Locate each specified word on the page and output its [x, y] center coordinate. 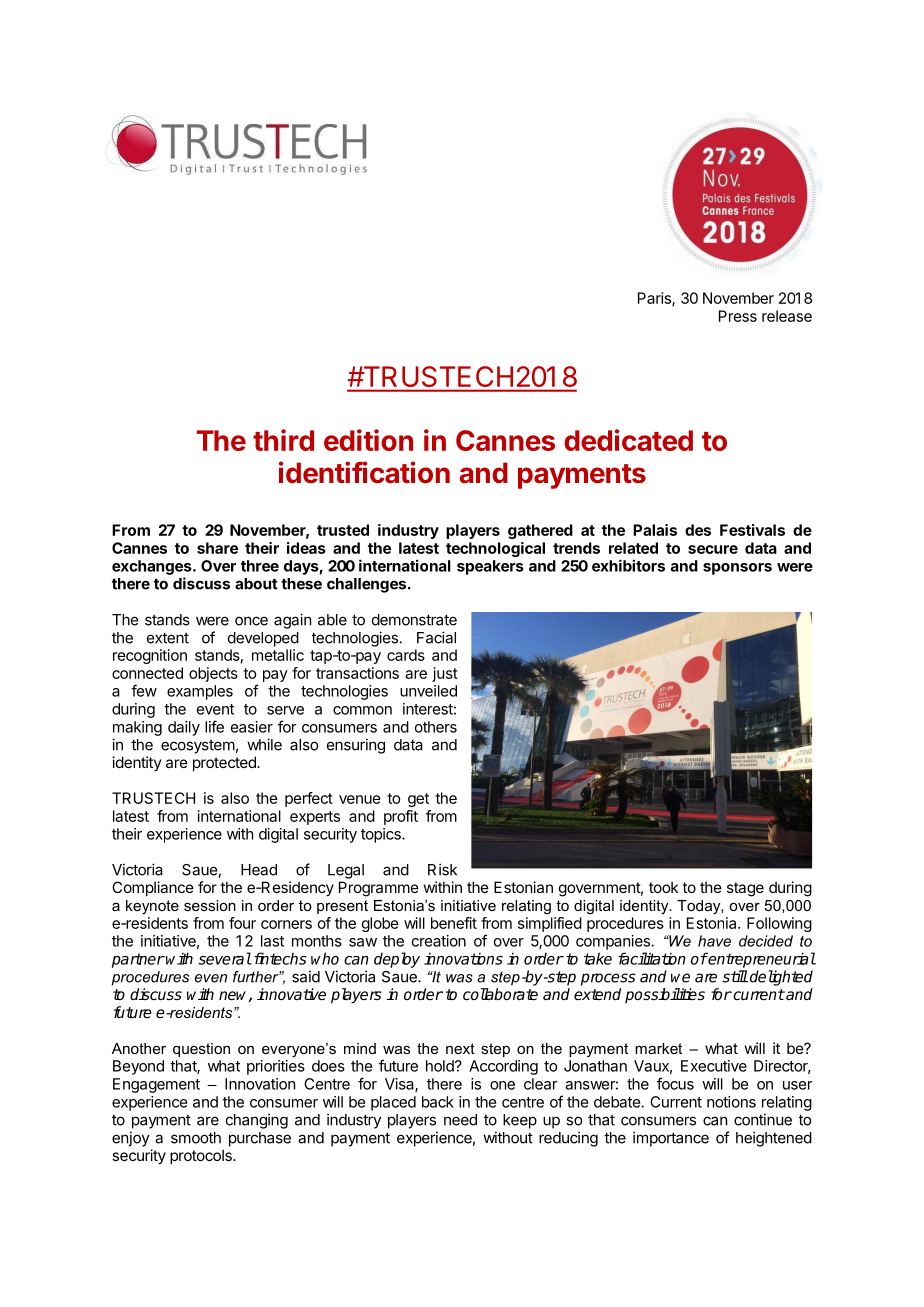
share [217, 548]
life [214, 726]
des [698, 530]
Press [738, 316]
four [242, 923]
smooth [196, 1138]
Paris [655, 299]
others [436, 727]
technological [495, 549]
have [714, 941]
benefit [454, 923]
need [460, 1120]
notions [731, 1102]
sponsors [737, 569]
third [283, 440]
